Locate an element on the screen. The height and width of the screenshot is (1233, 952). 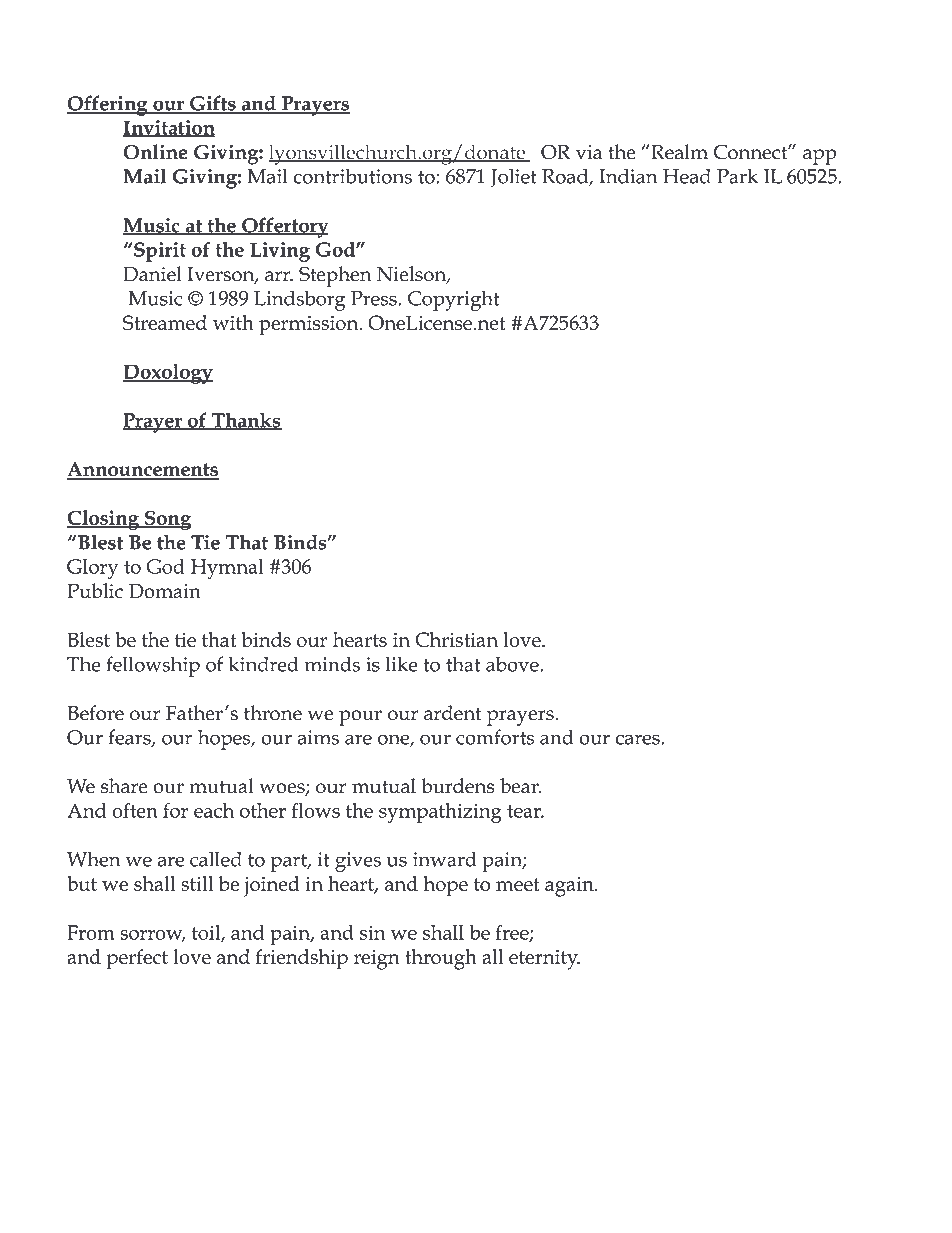
Realm is located at coordinates (678, 152).
